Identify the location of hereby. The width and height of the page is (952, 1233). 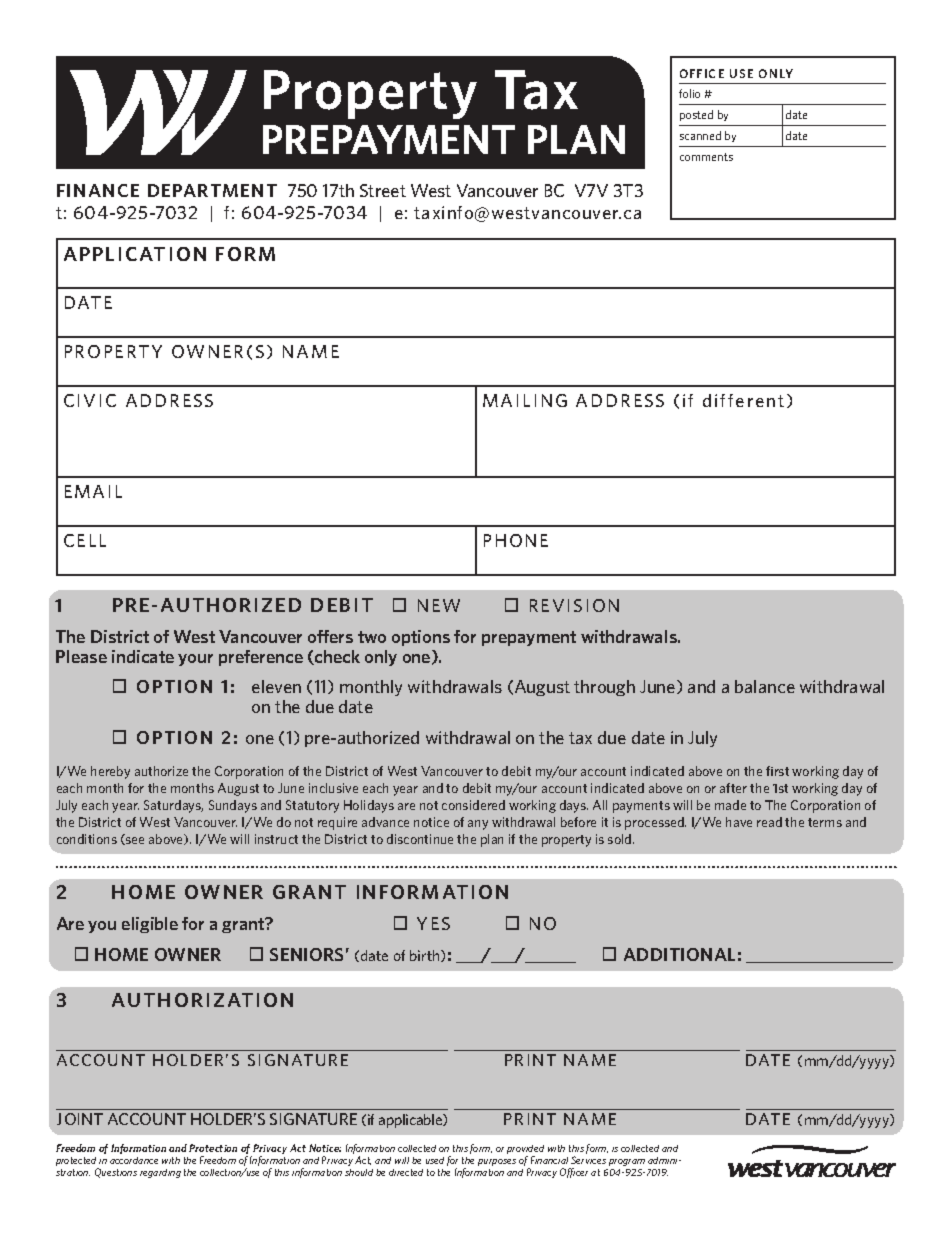
(110, 772).
